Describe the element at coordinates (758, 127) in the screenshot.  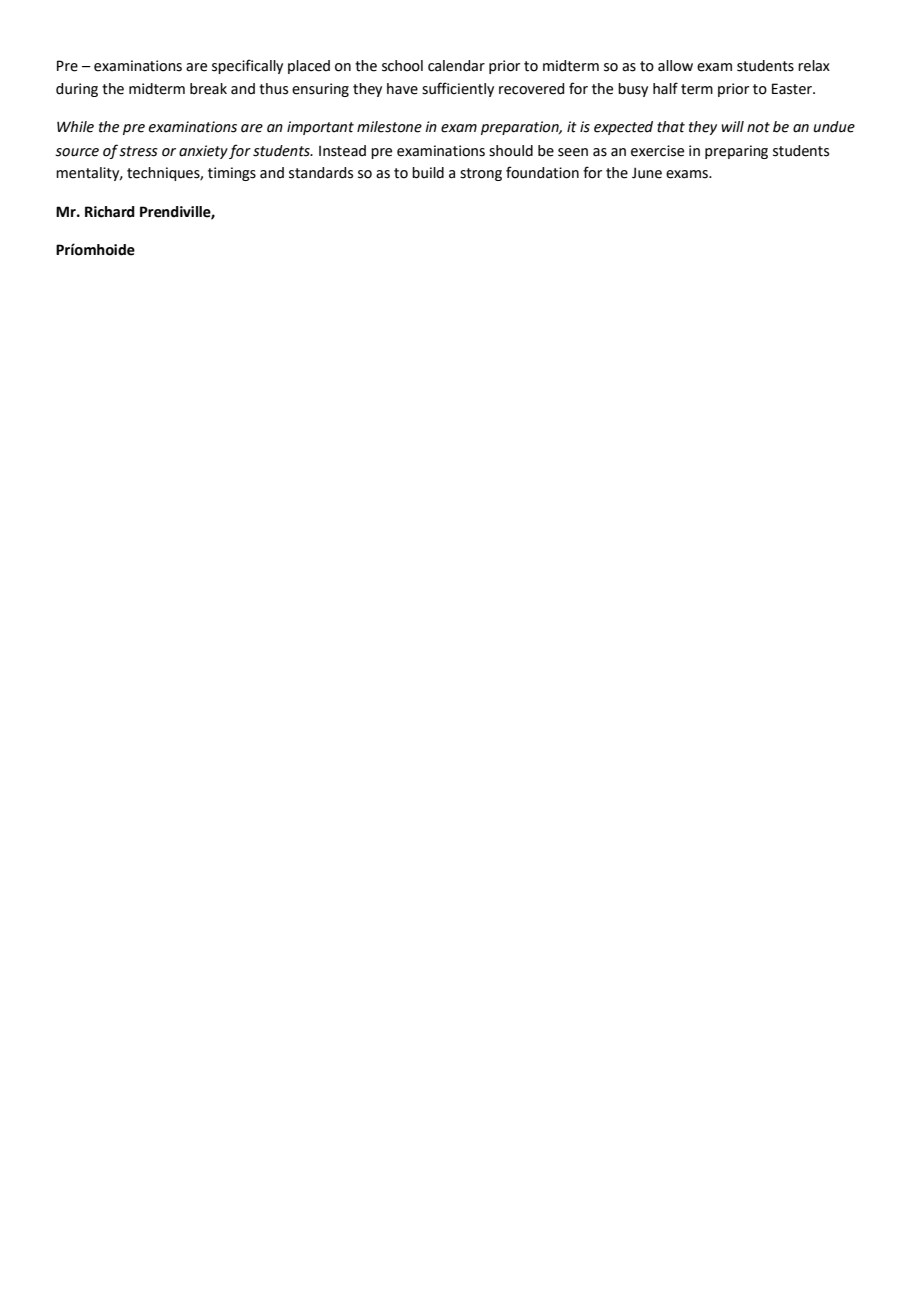
I see `not` at that location.
